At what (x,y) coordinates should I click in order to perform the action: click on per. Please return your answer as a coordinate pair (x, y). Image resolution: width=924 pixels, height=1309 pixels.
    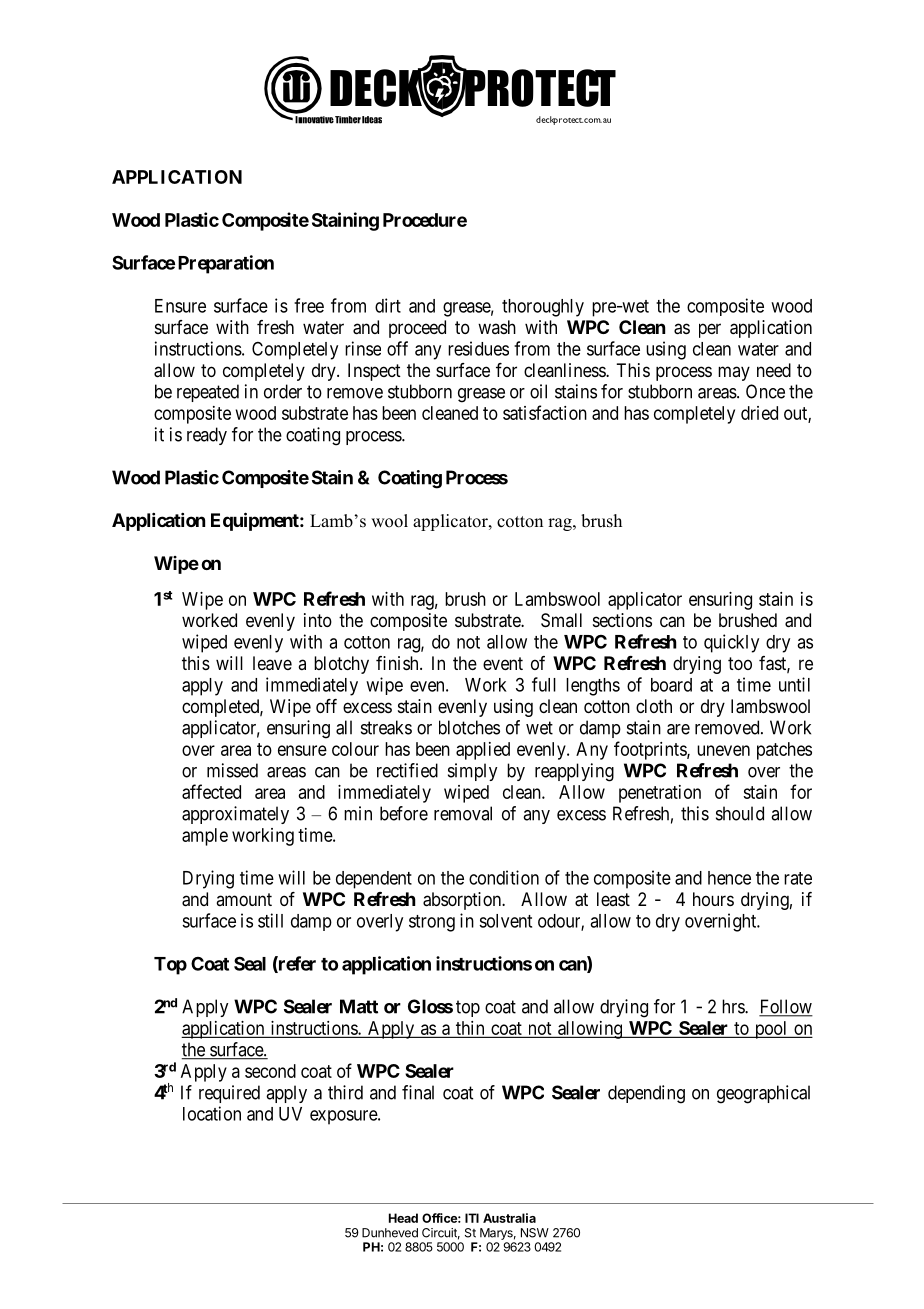
    Looking at the image, I should click on (710, 330).
